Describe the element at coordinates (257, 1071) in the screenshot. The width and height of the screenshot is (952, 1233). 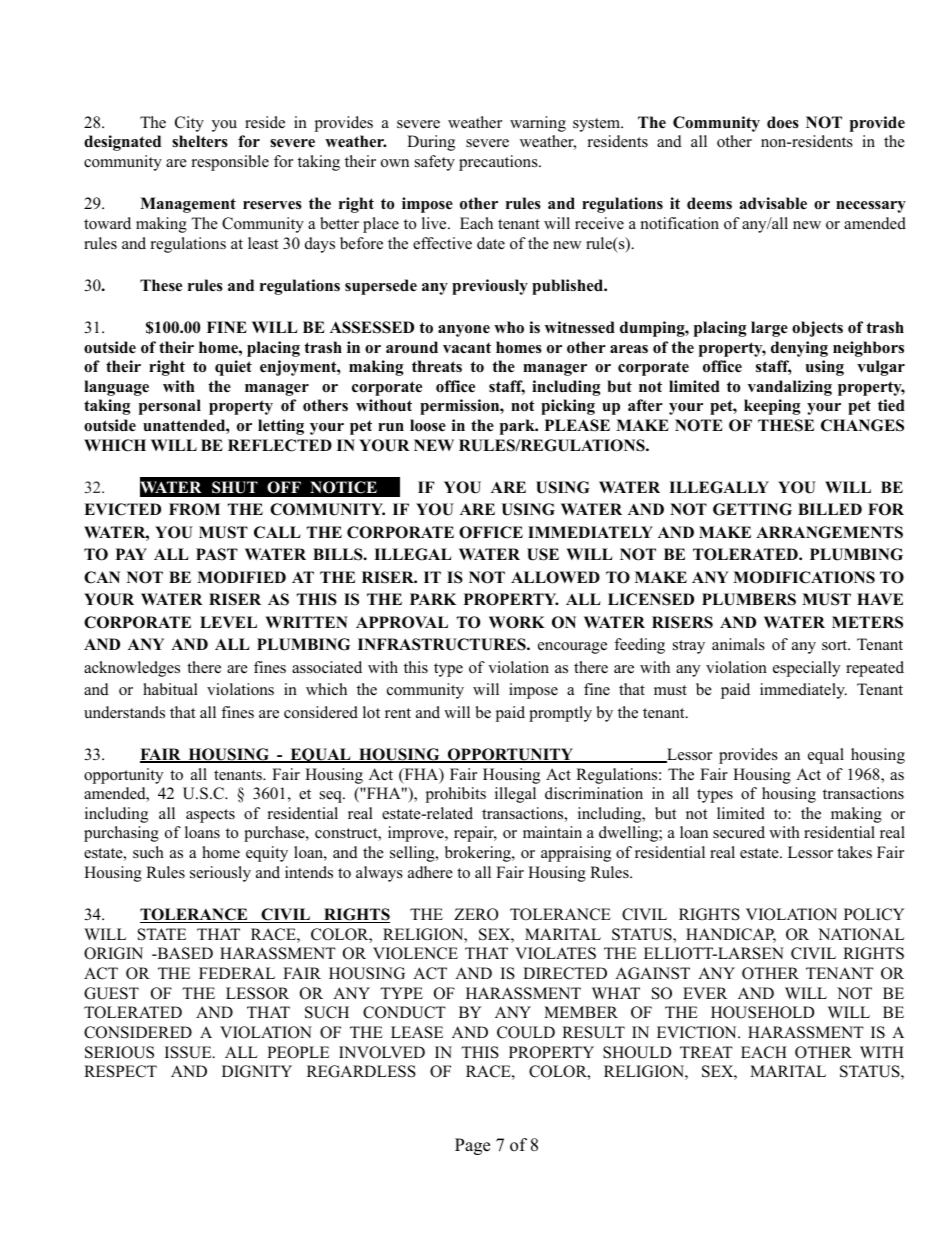
I see `DIGNITY` at that location.
